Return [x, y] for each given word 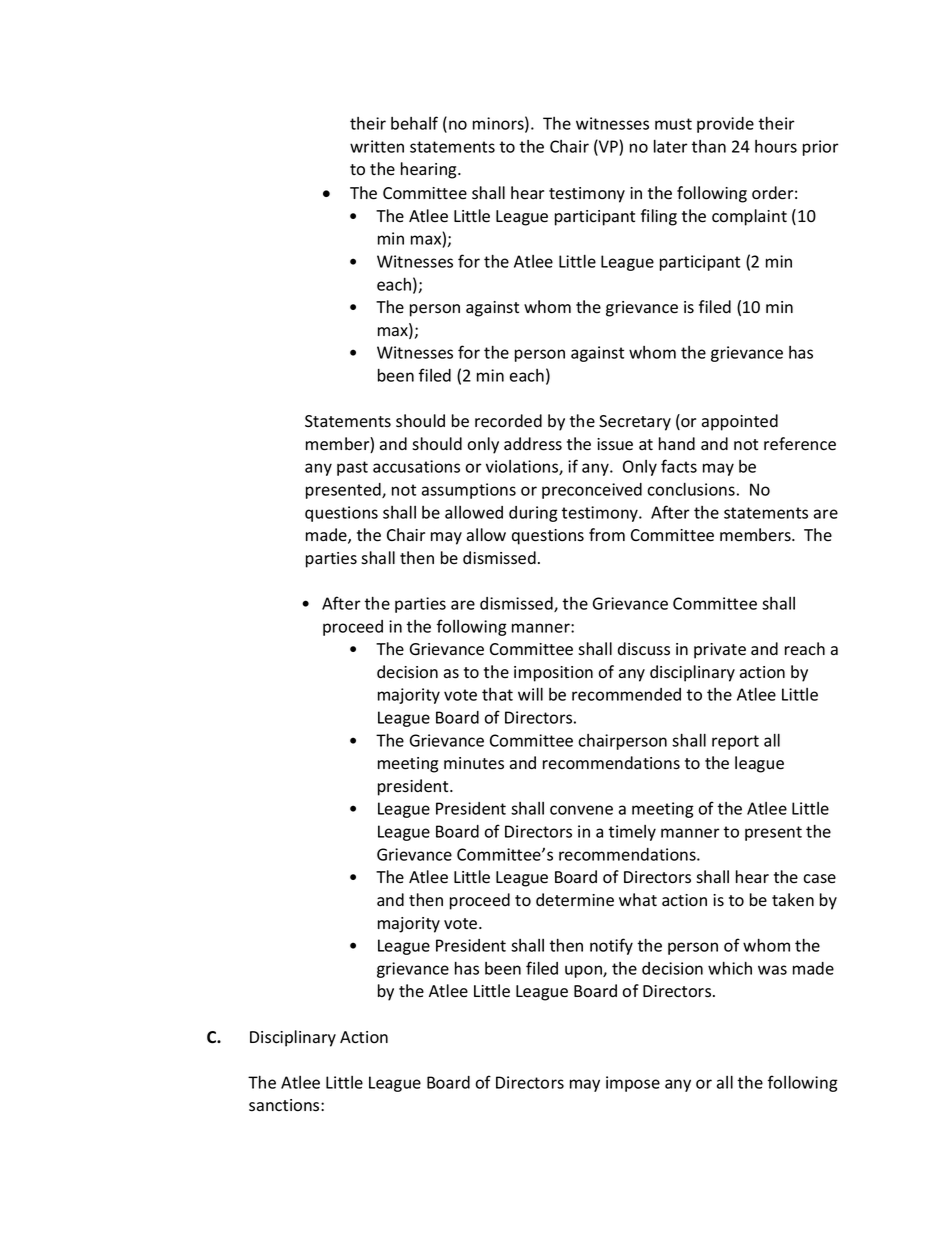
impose [633, 1084]
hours [776, 146]
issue [615, 444]
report [735, 742]
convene [581, 810]
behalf [414, 123]
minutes [474, 763]
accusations [416, 466]
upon [584, 971]
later [671, 146]
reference [800, 444]
